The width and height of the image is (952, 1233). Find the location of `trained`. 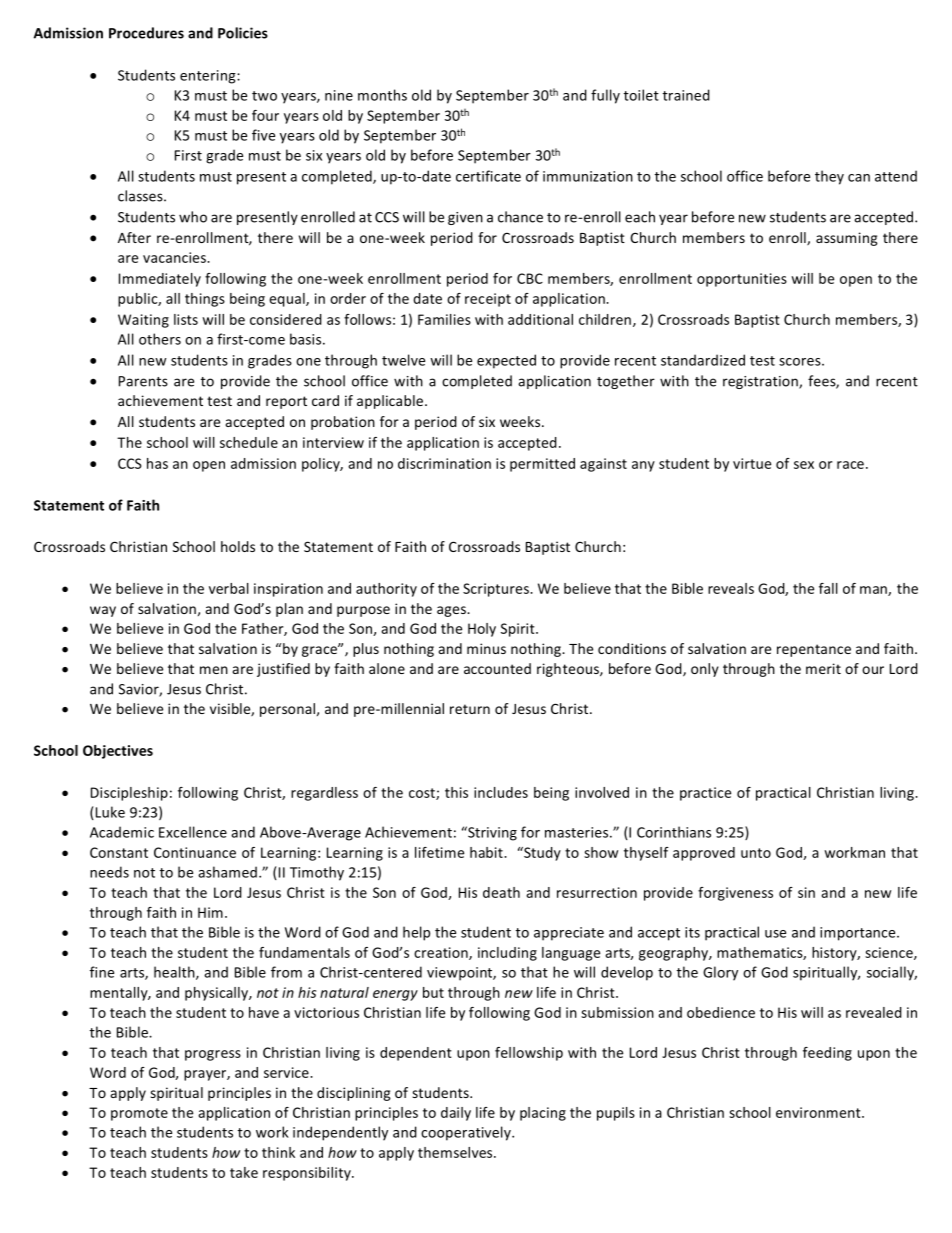

trained is located at coordinates (686, 95).
